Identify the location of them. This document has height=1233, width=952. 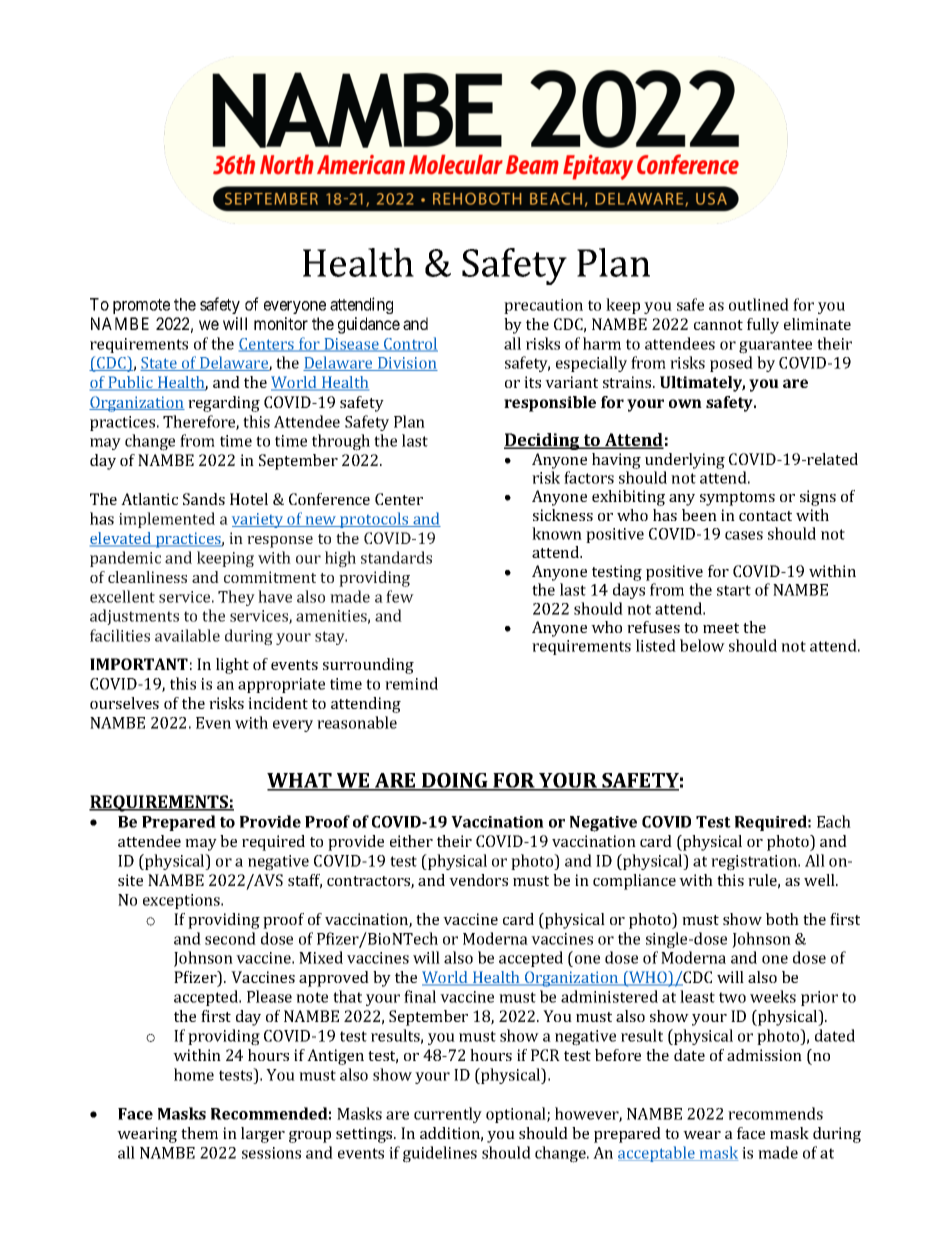
(199, 1133).
